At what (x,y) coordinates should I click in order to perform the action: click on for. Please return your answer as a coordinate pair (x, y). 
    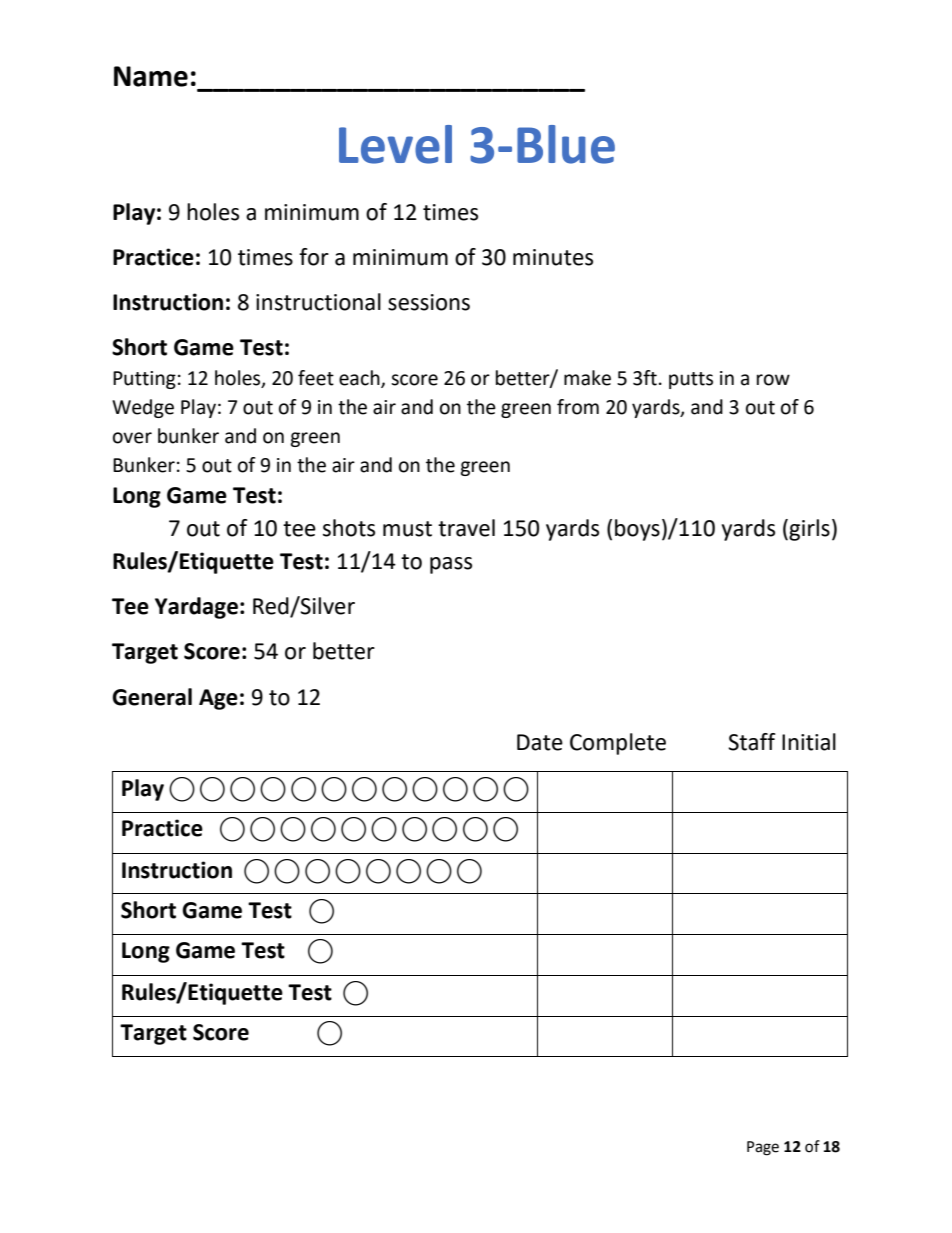
    Looking at the image, I should click on (314, 257).
